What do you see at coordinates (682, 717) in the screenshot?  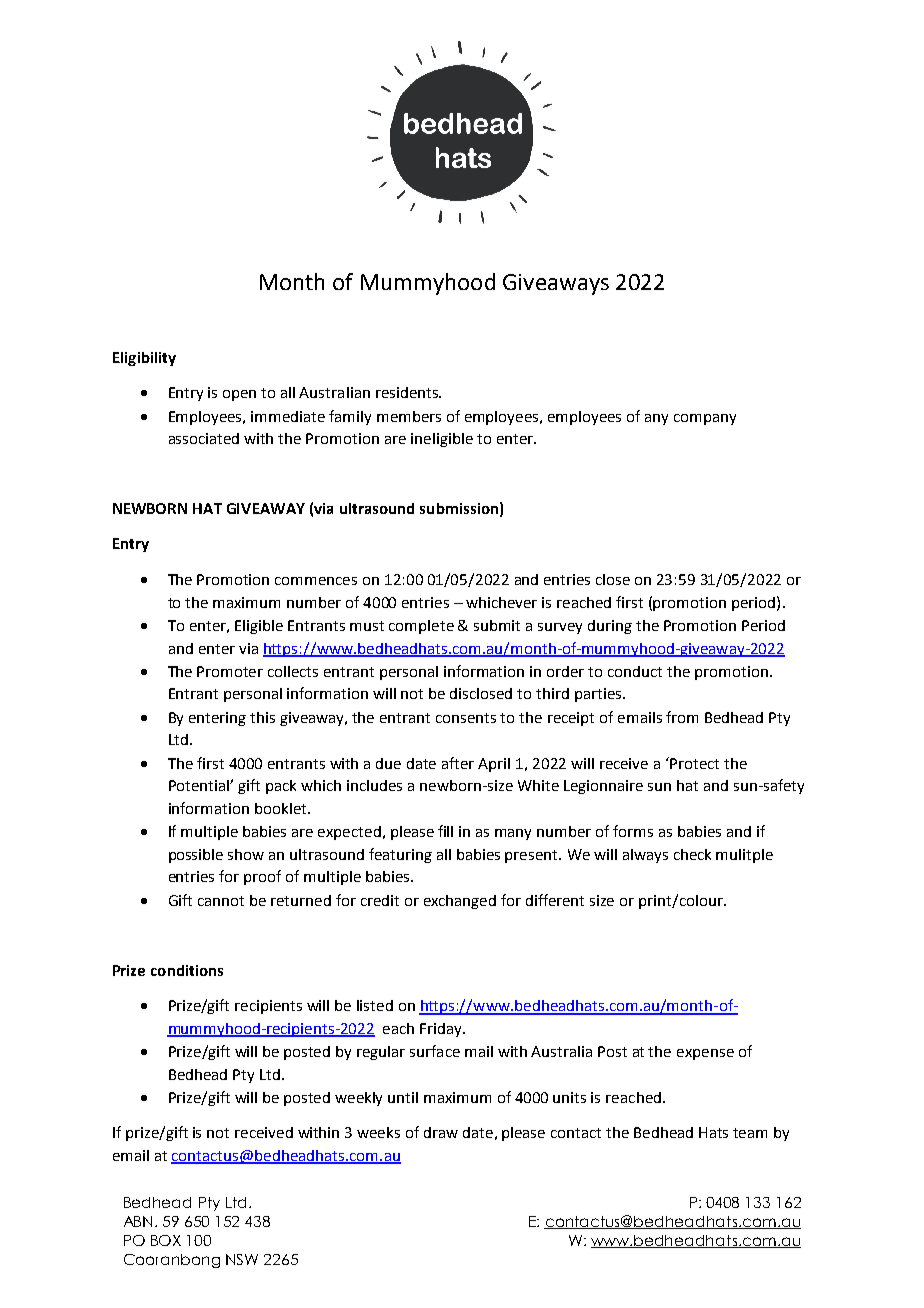 I see `from` at bounding box center [682, 717].
